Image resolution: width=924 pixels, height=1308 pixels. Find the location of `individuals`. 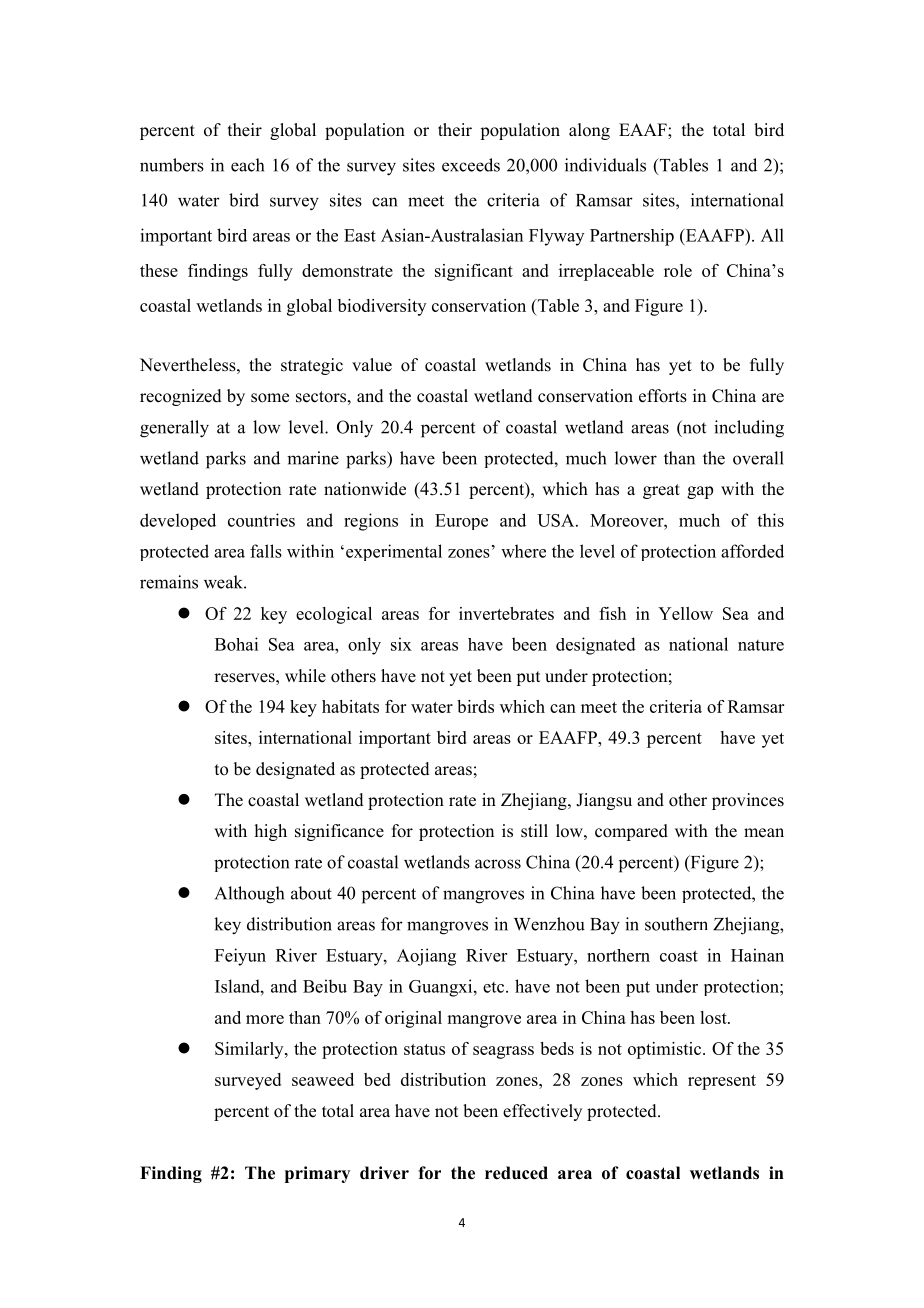

individuals is located at coordinates (605, 165).
